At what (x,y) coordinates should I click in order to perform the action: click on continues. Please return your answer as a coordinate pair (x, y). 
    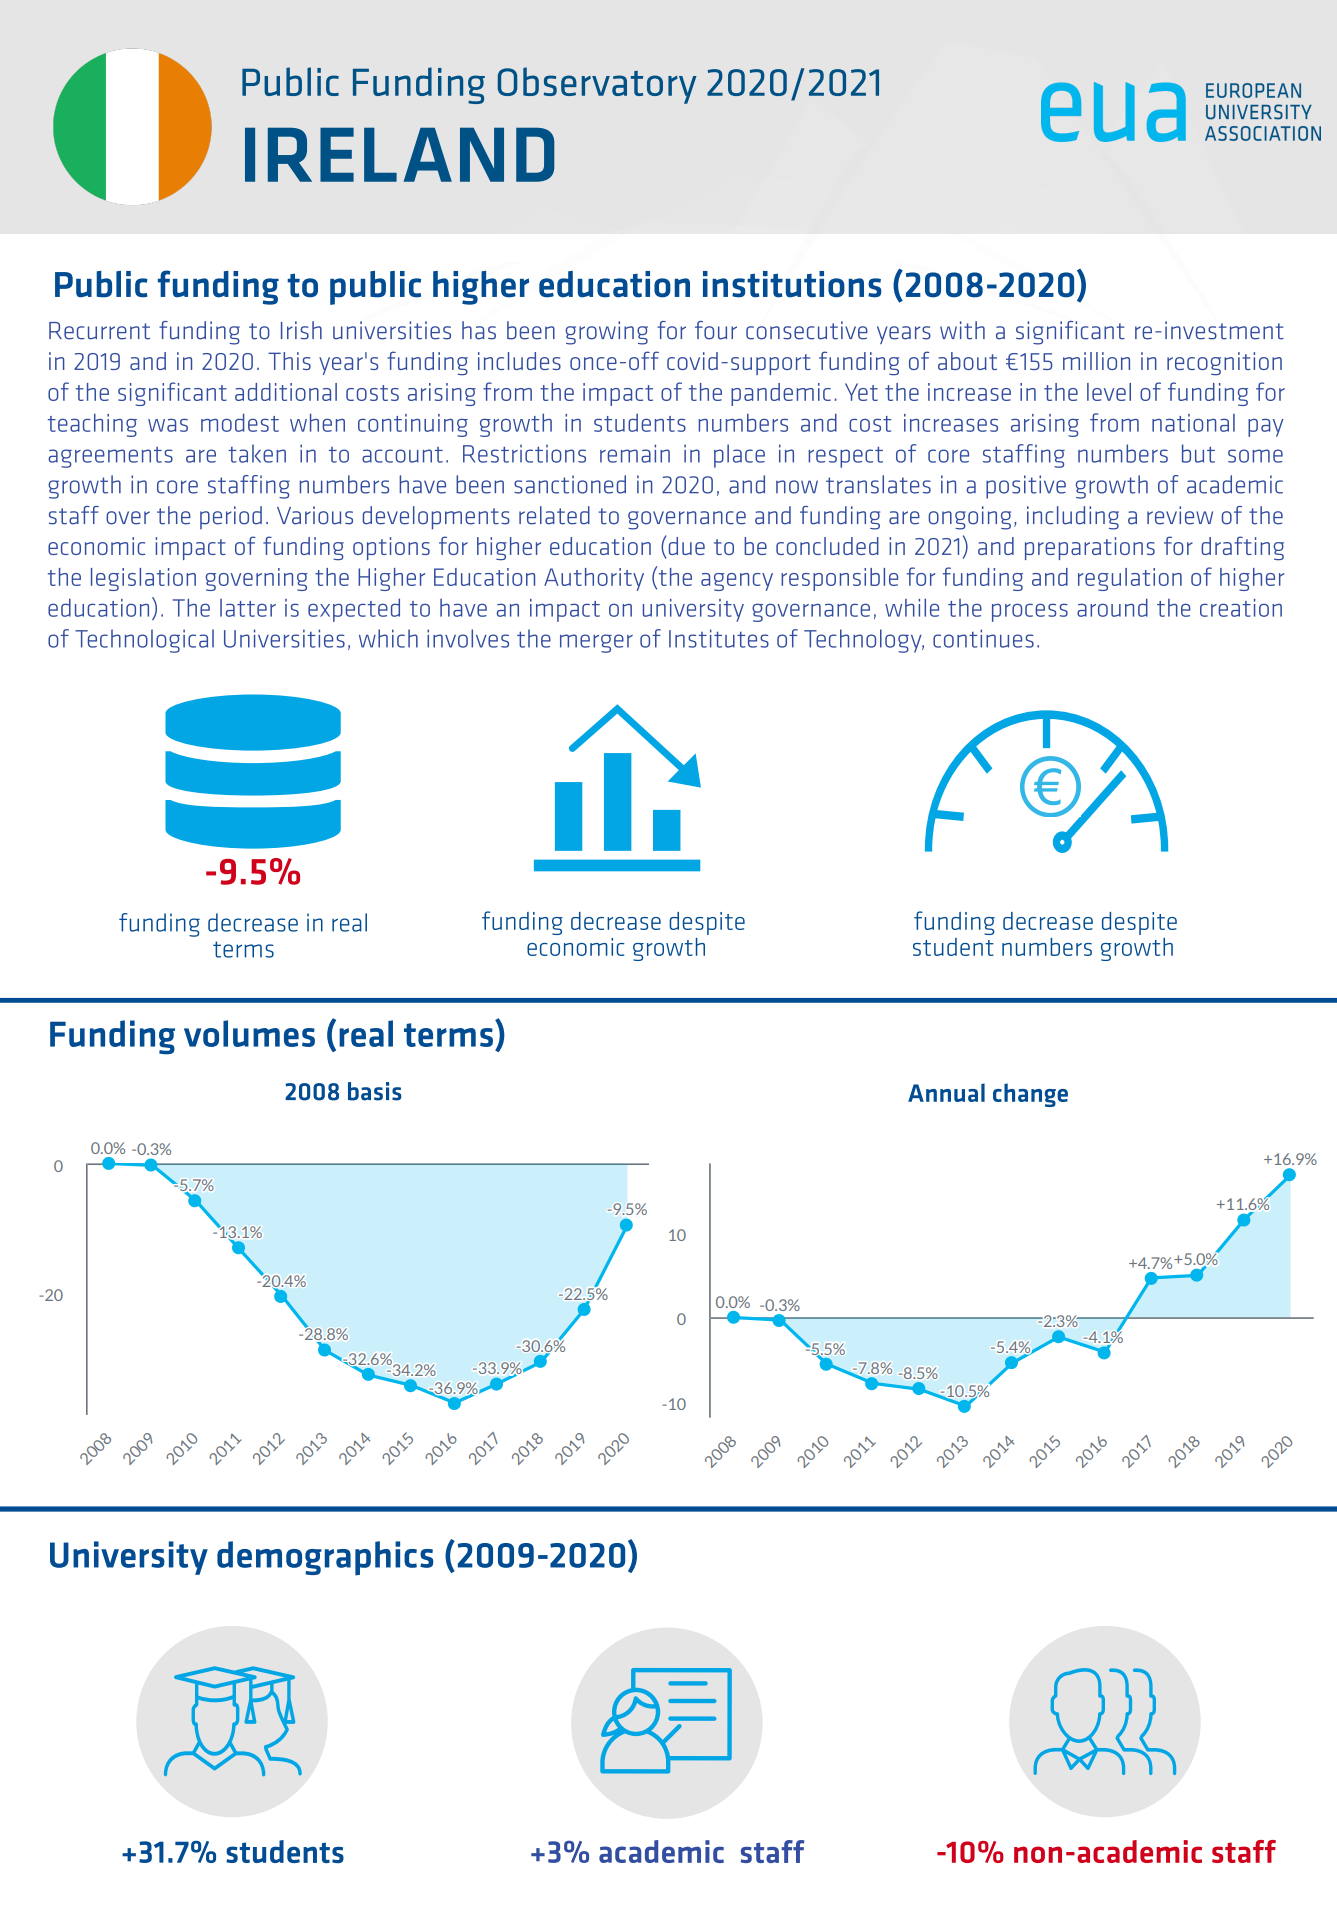
    Looking at the image, I should click on (983, 638).
